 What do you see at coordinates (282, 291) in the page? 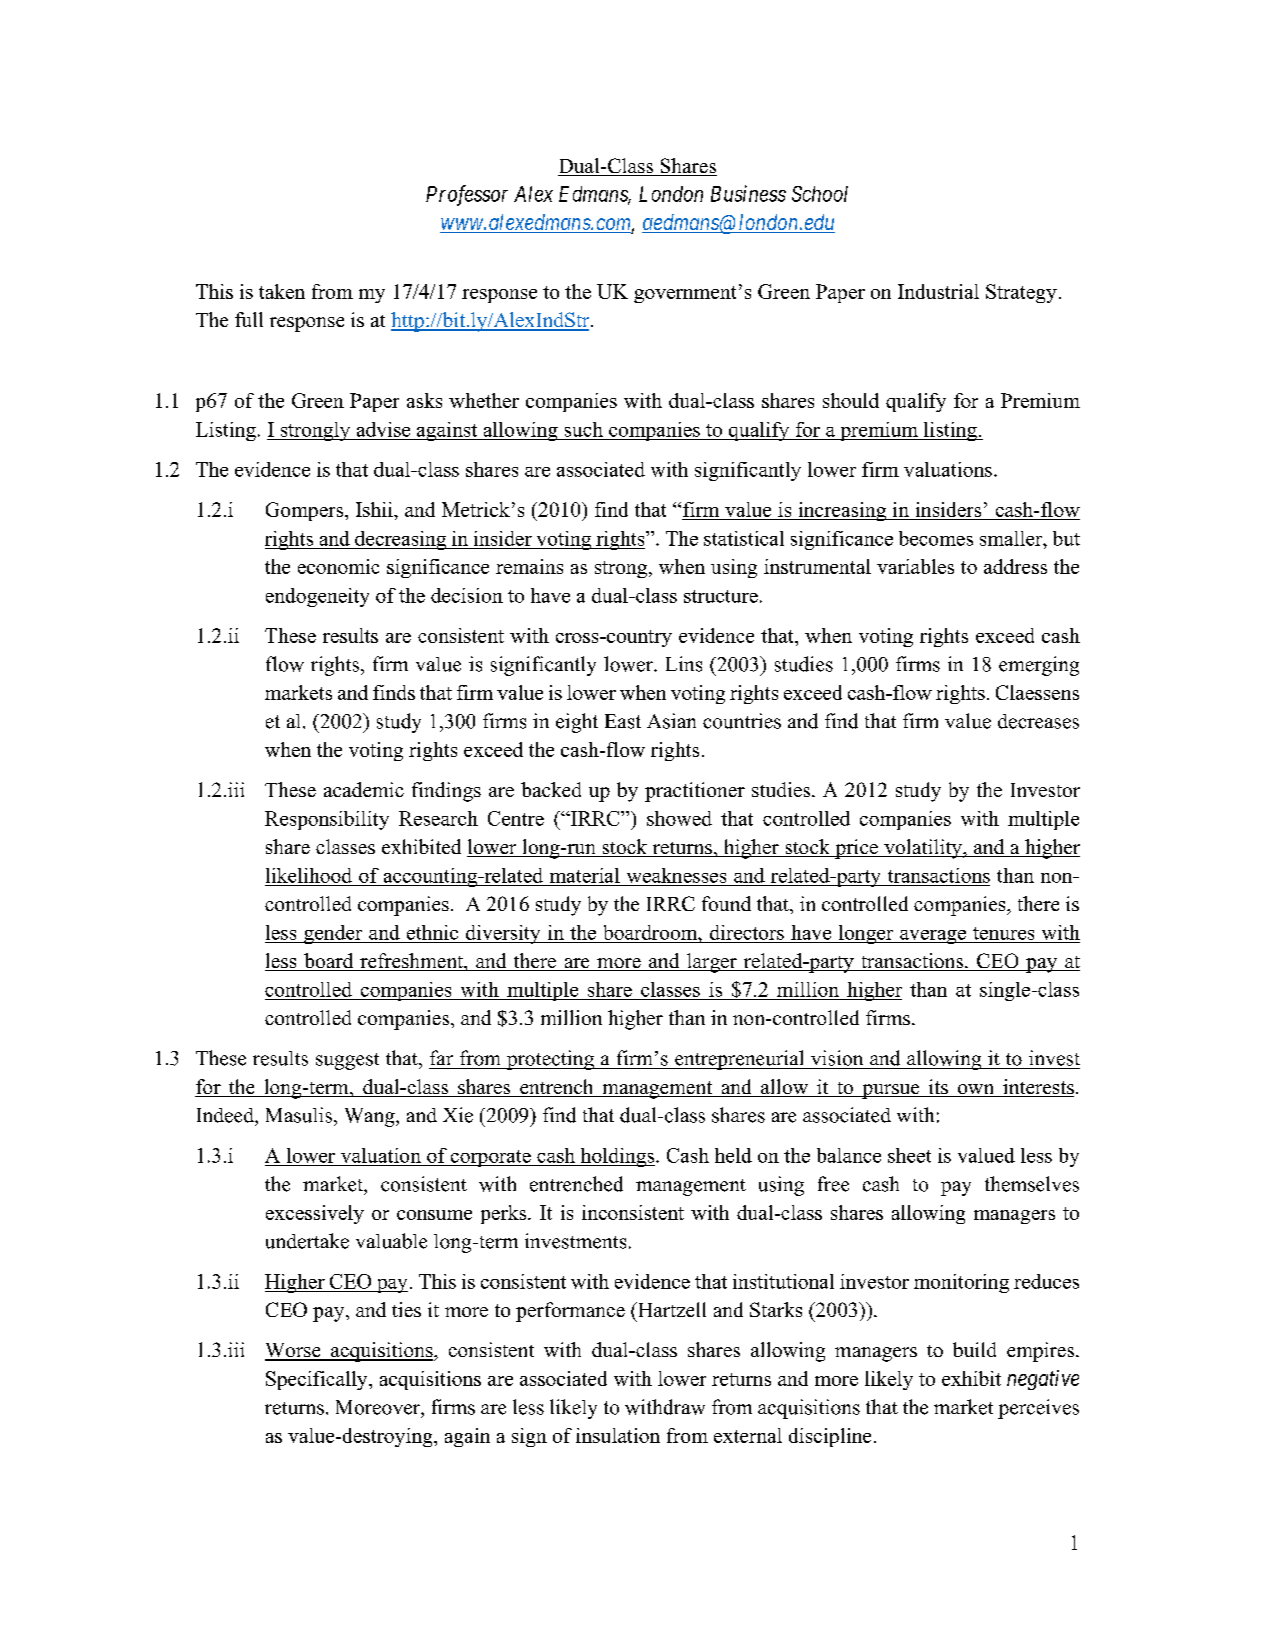
I see `taken` at bounding box center [282, 291].
